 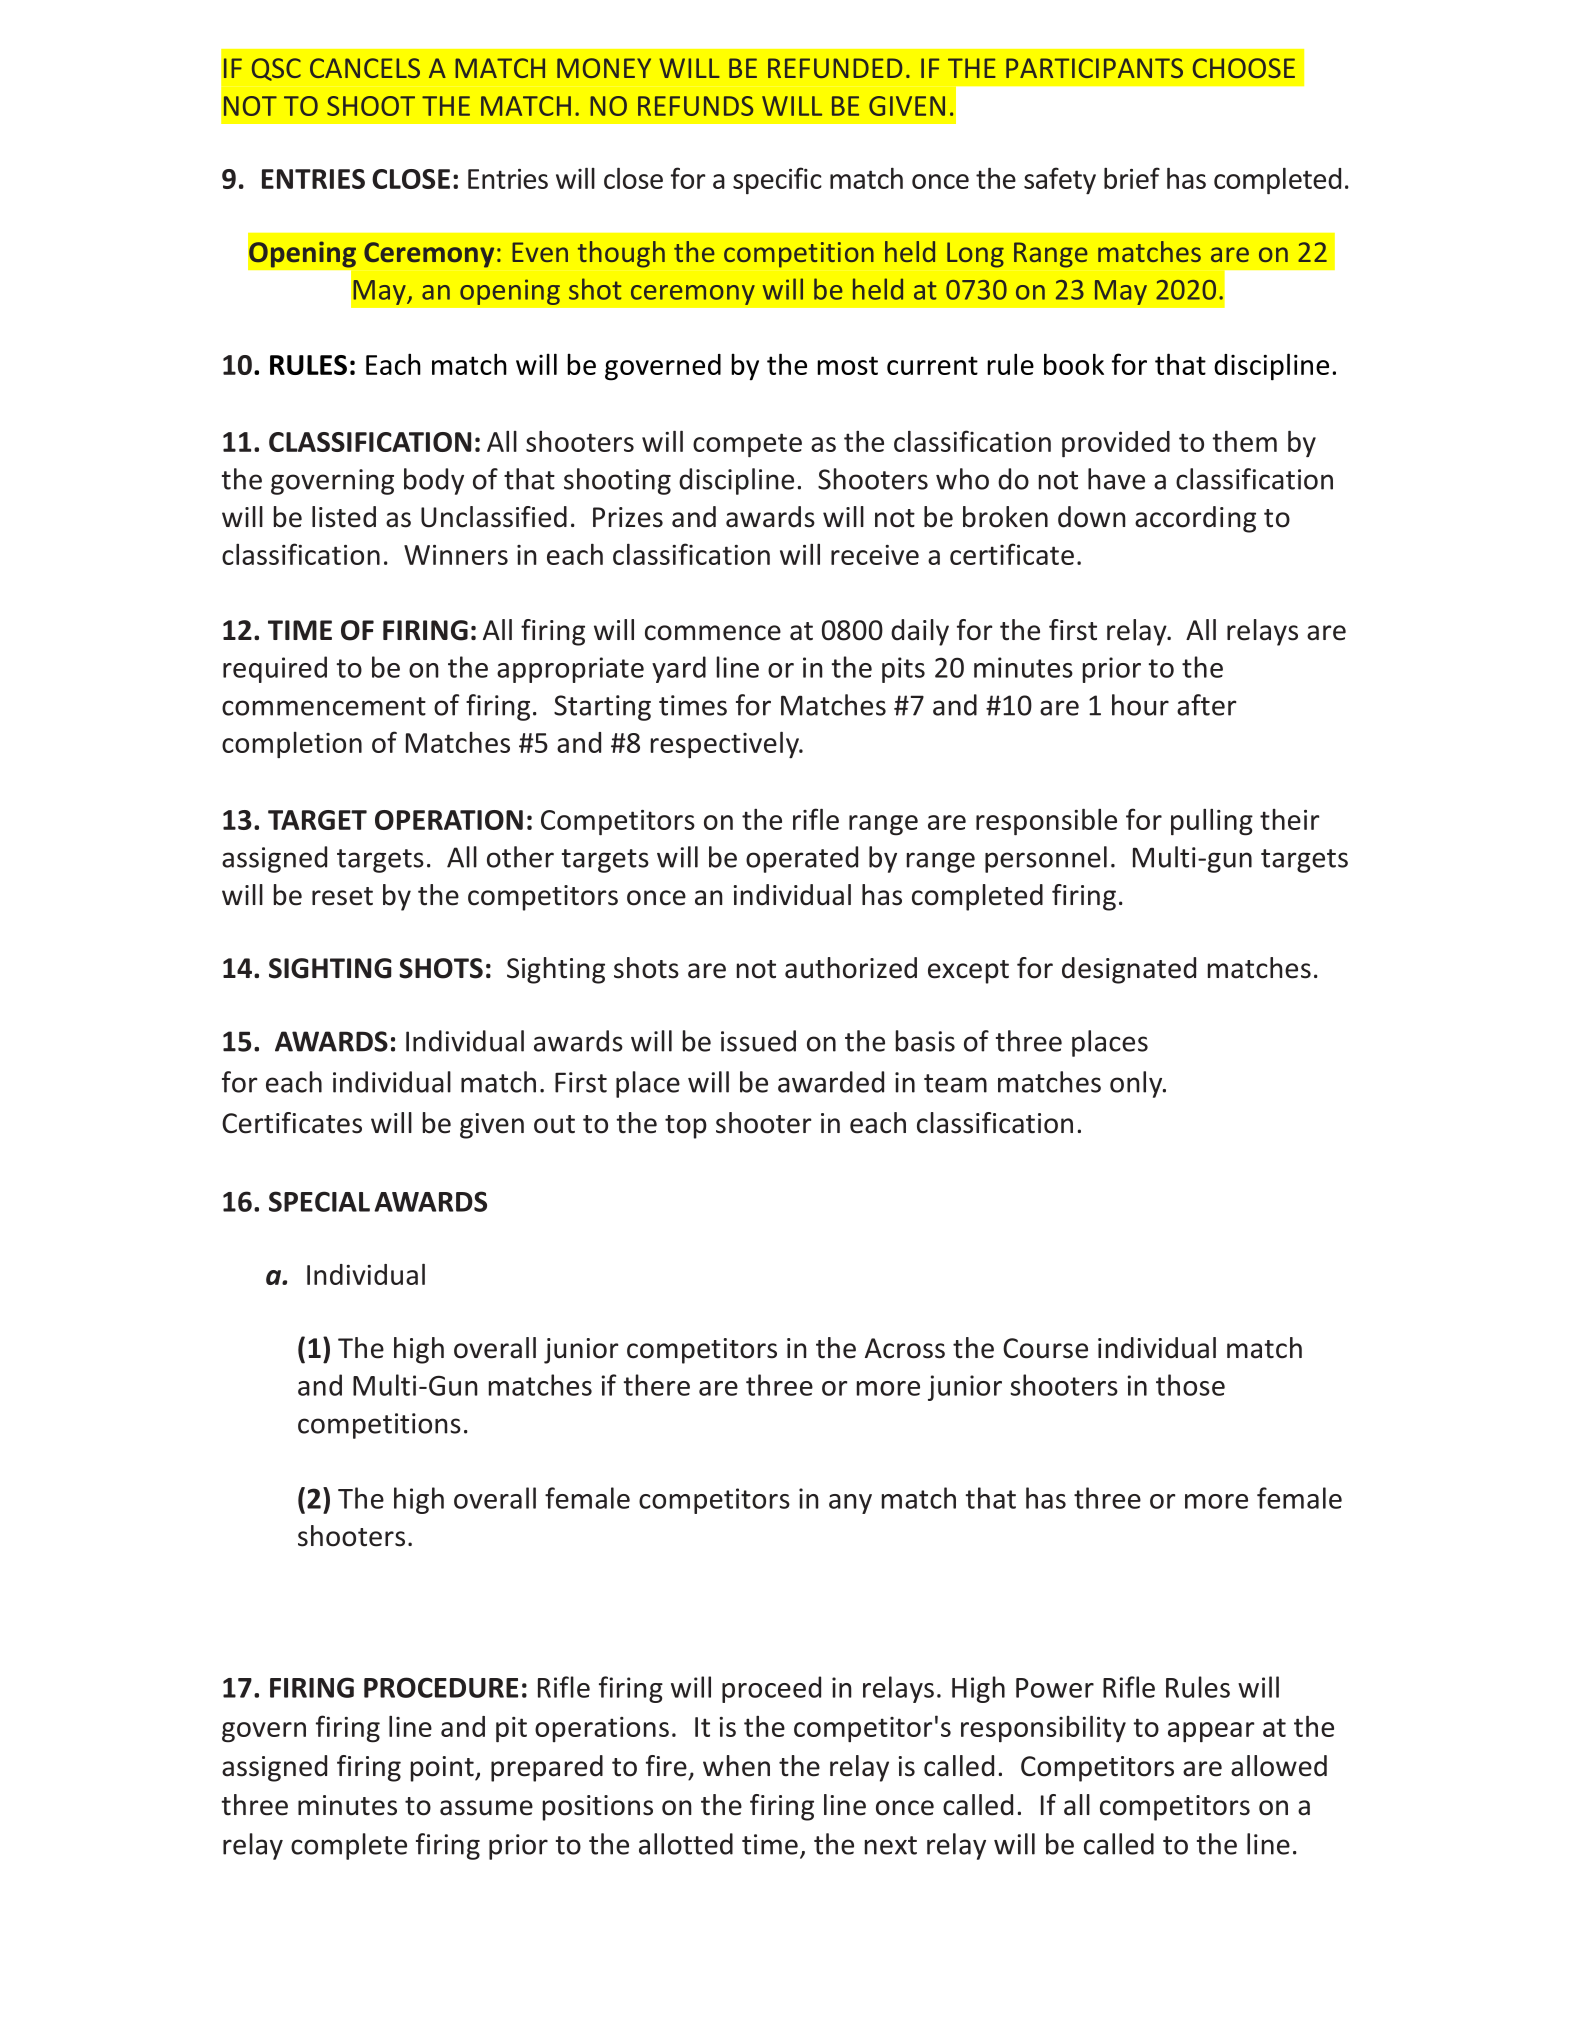 I want to click on brief, so click(x=1132, y=178).
